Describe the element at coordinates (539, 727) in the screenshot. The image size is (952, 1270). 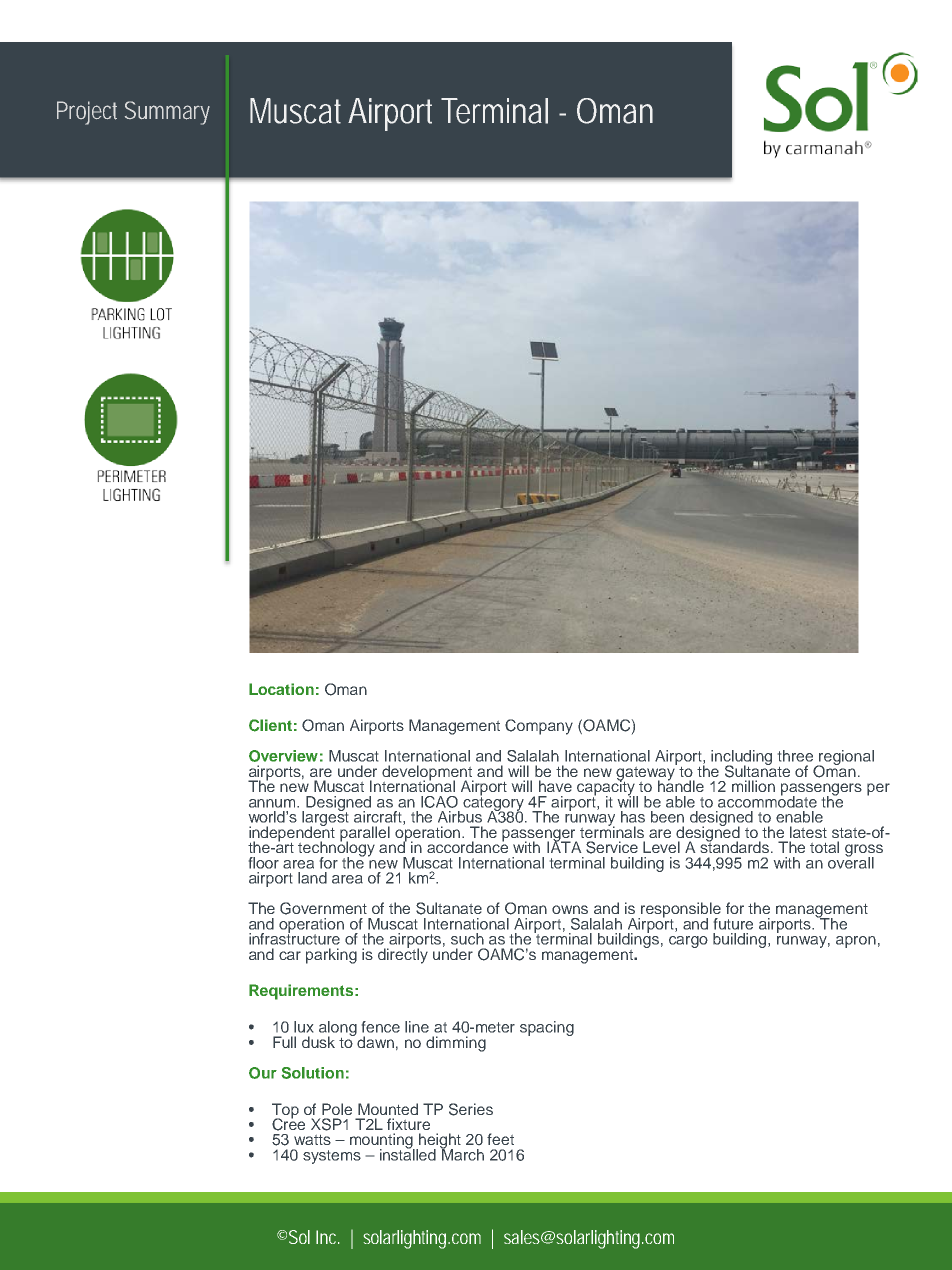
I see `Company` at that location.
